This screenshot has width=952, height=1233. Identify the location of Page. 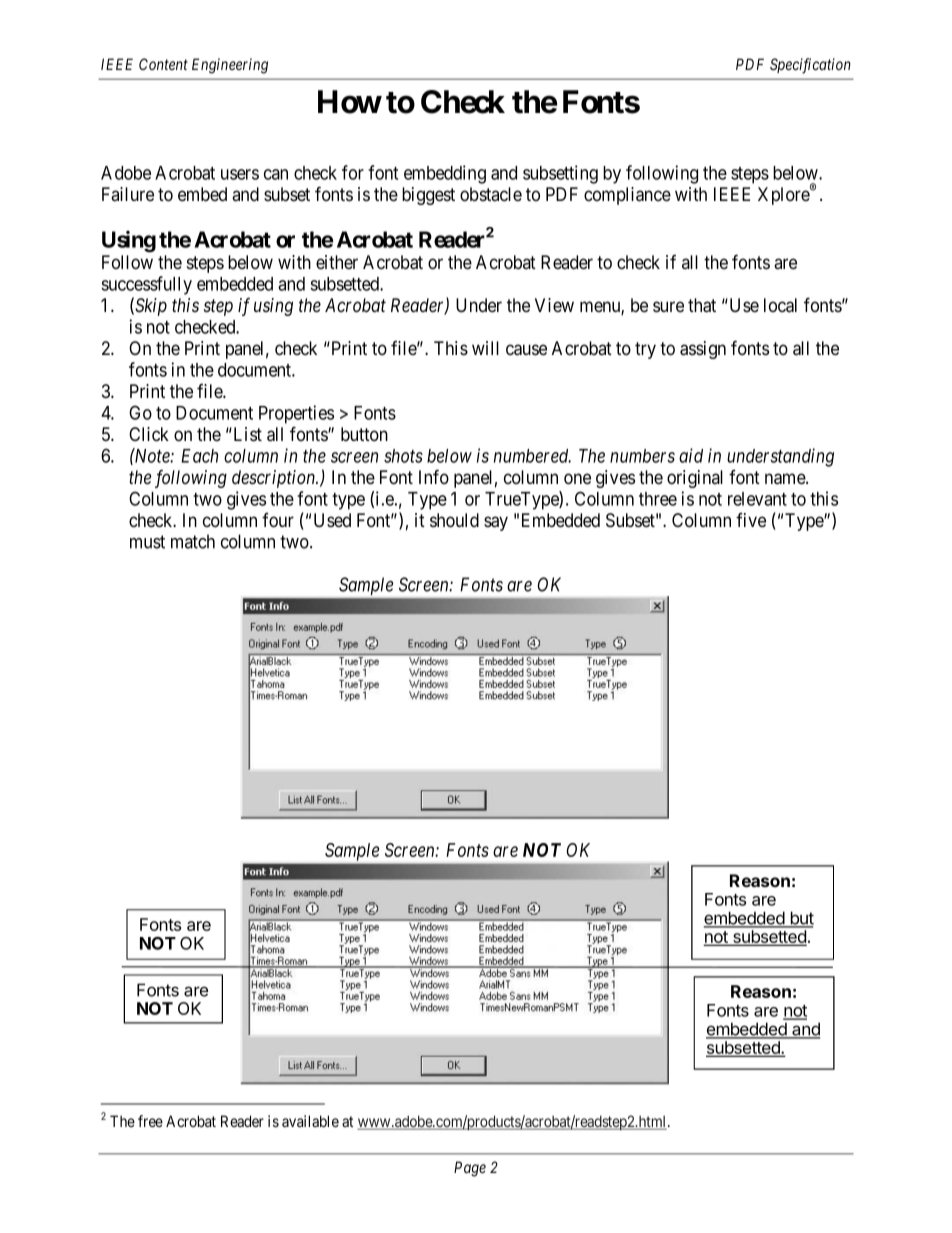
(470, 1169).
